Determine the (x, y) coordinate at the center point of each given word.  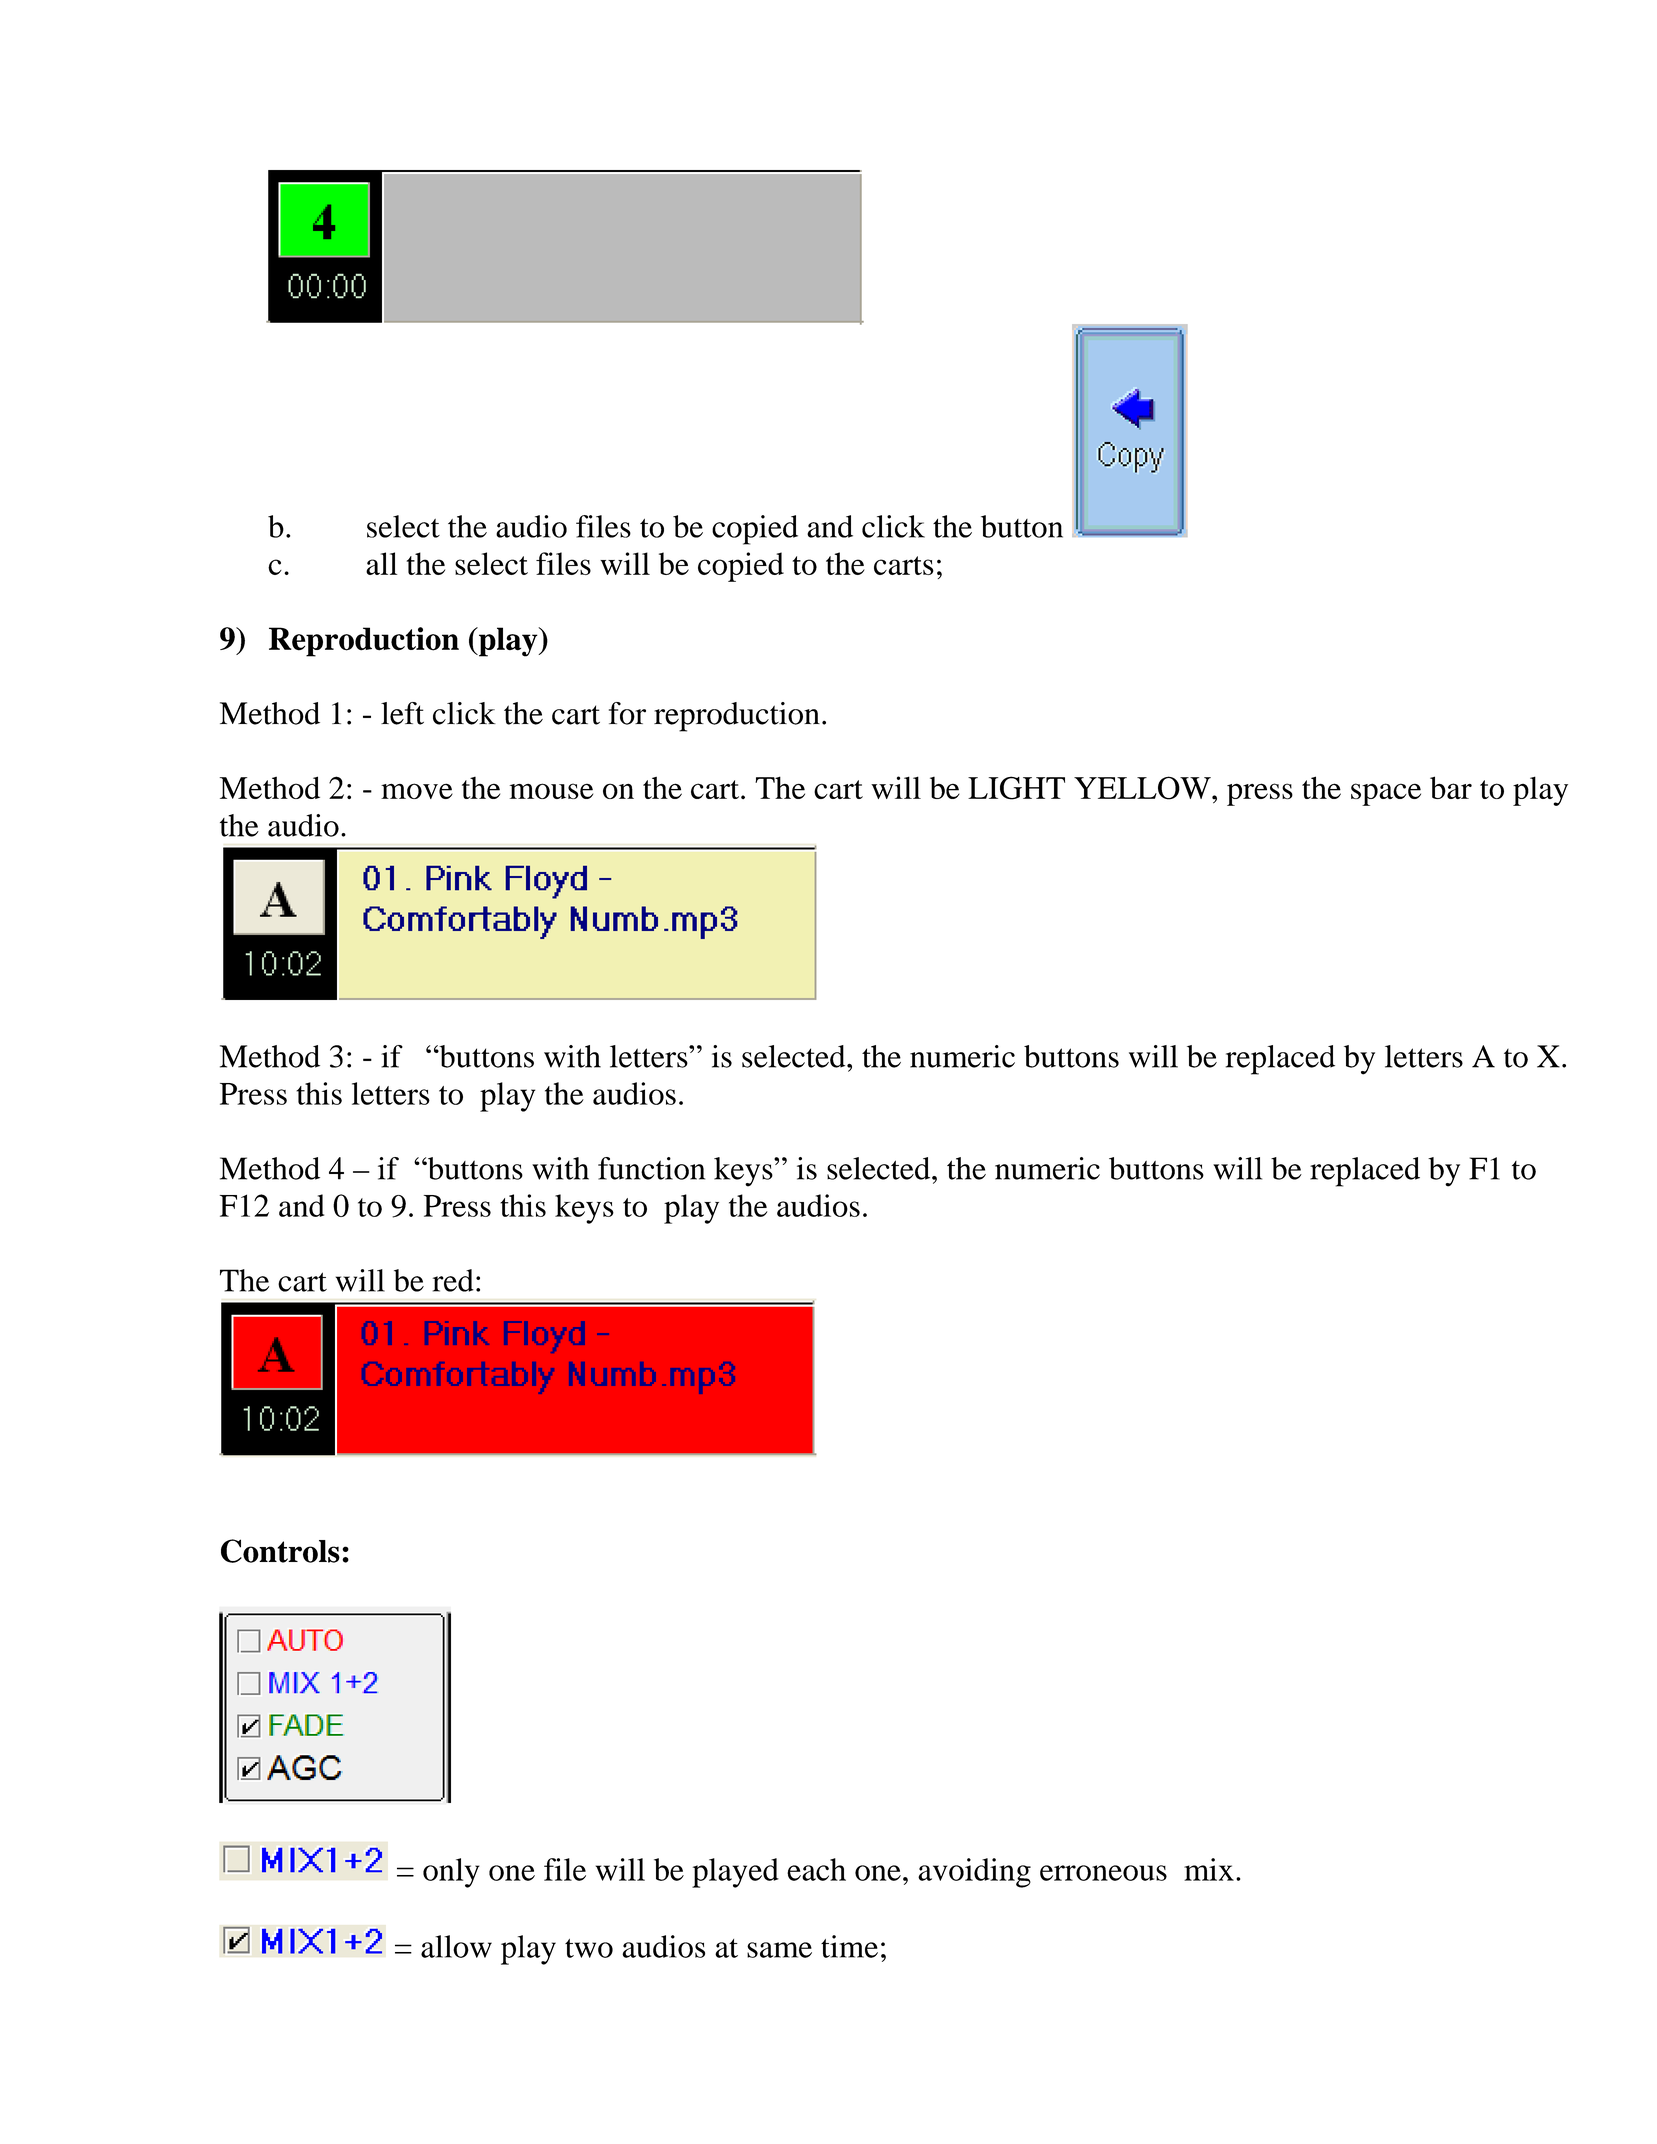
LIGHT (1016, 788)
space (1386, 794)
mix (1209, 1869)
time (849, 1946)
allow (456, 1946)
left (402, 713)
